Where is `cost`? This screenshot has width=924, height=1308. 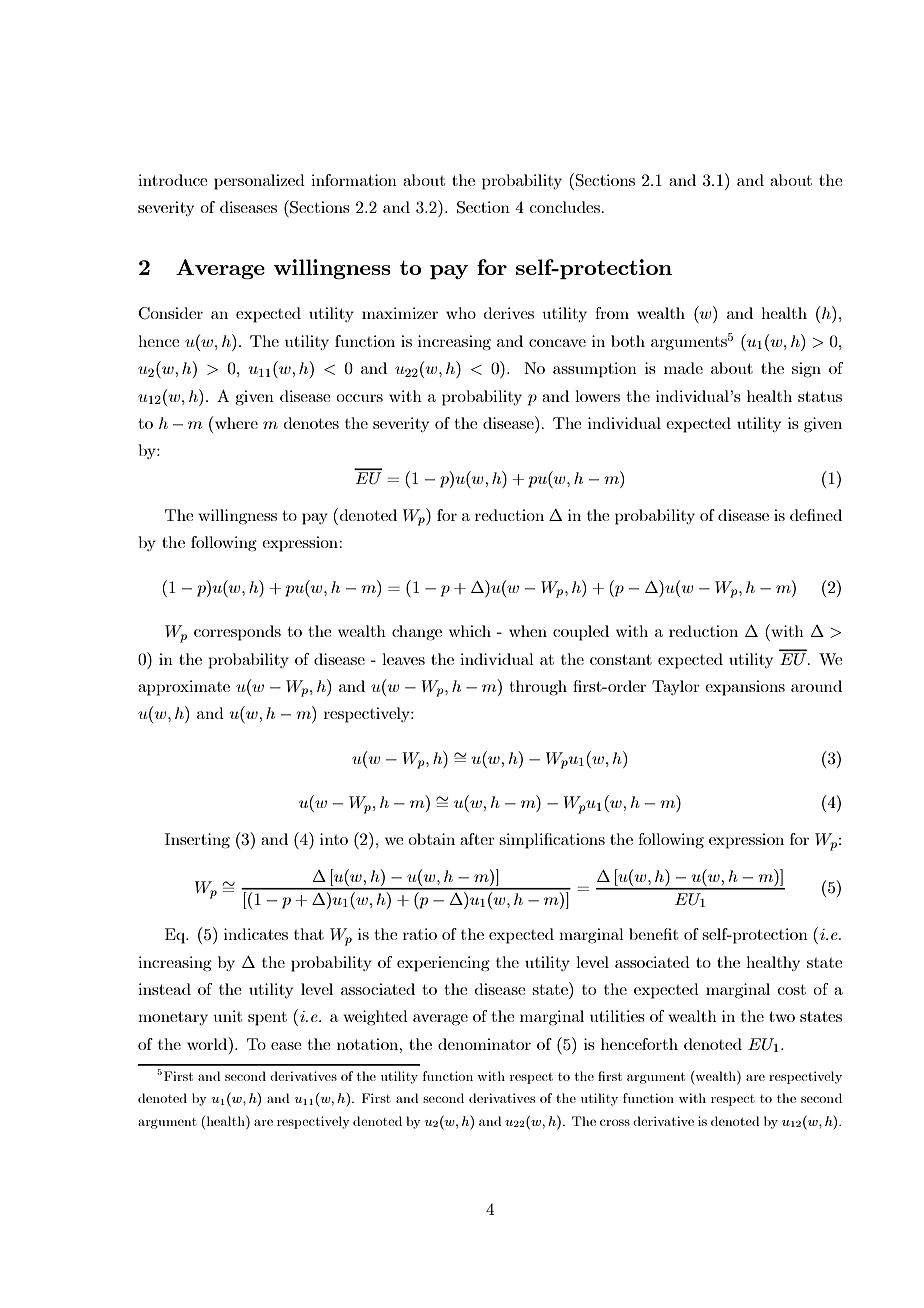 cost is located at coordinates (791, 989).
